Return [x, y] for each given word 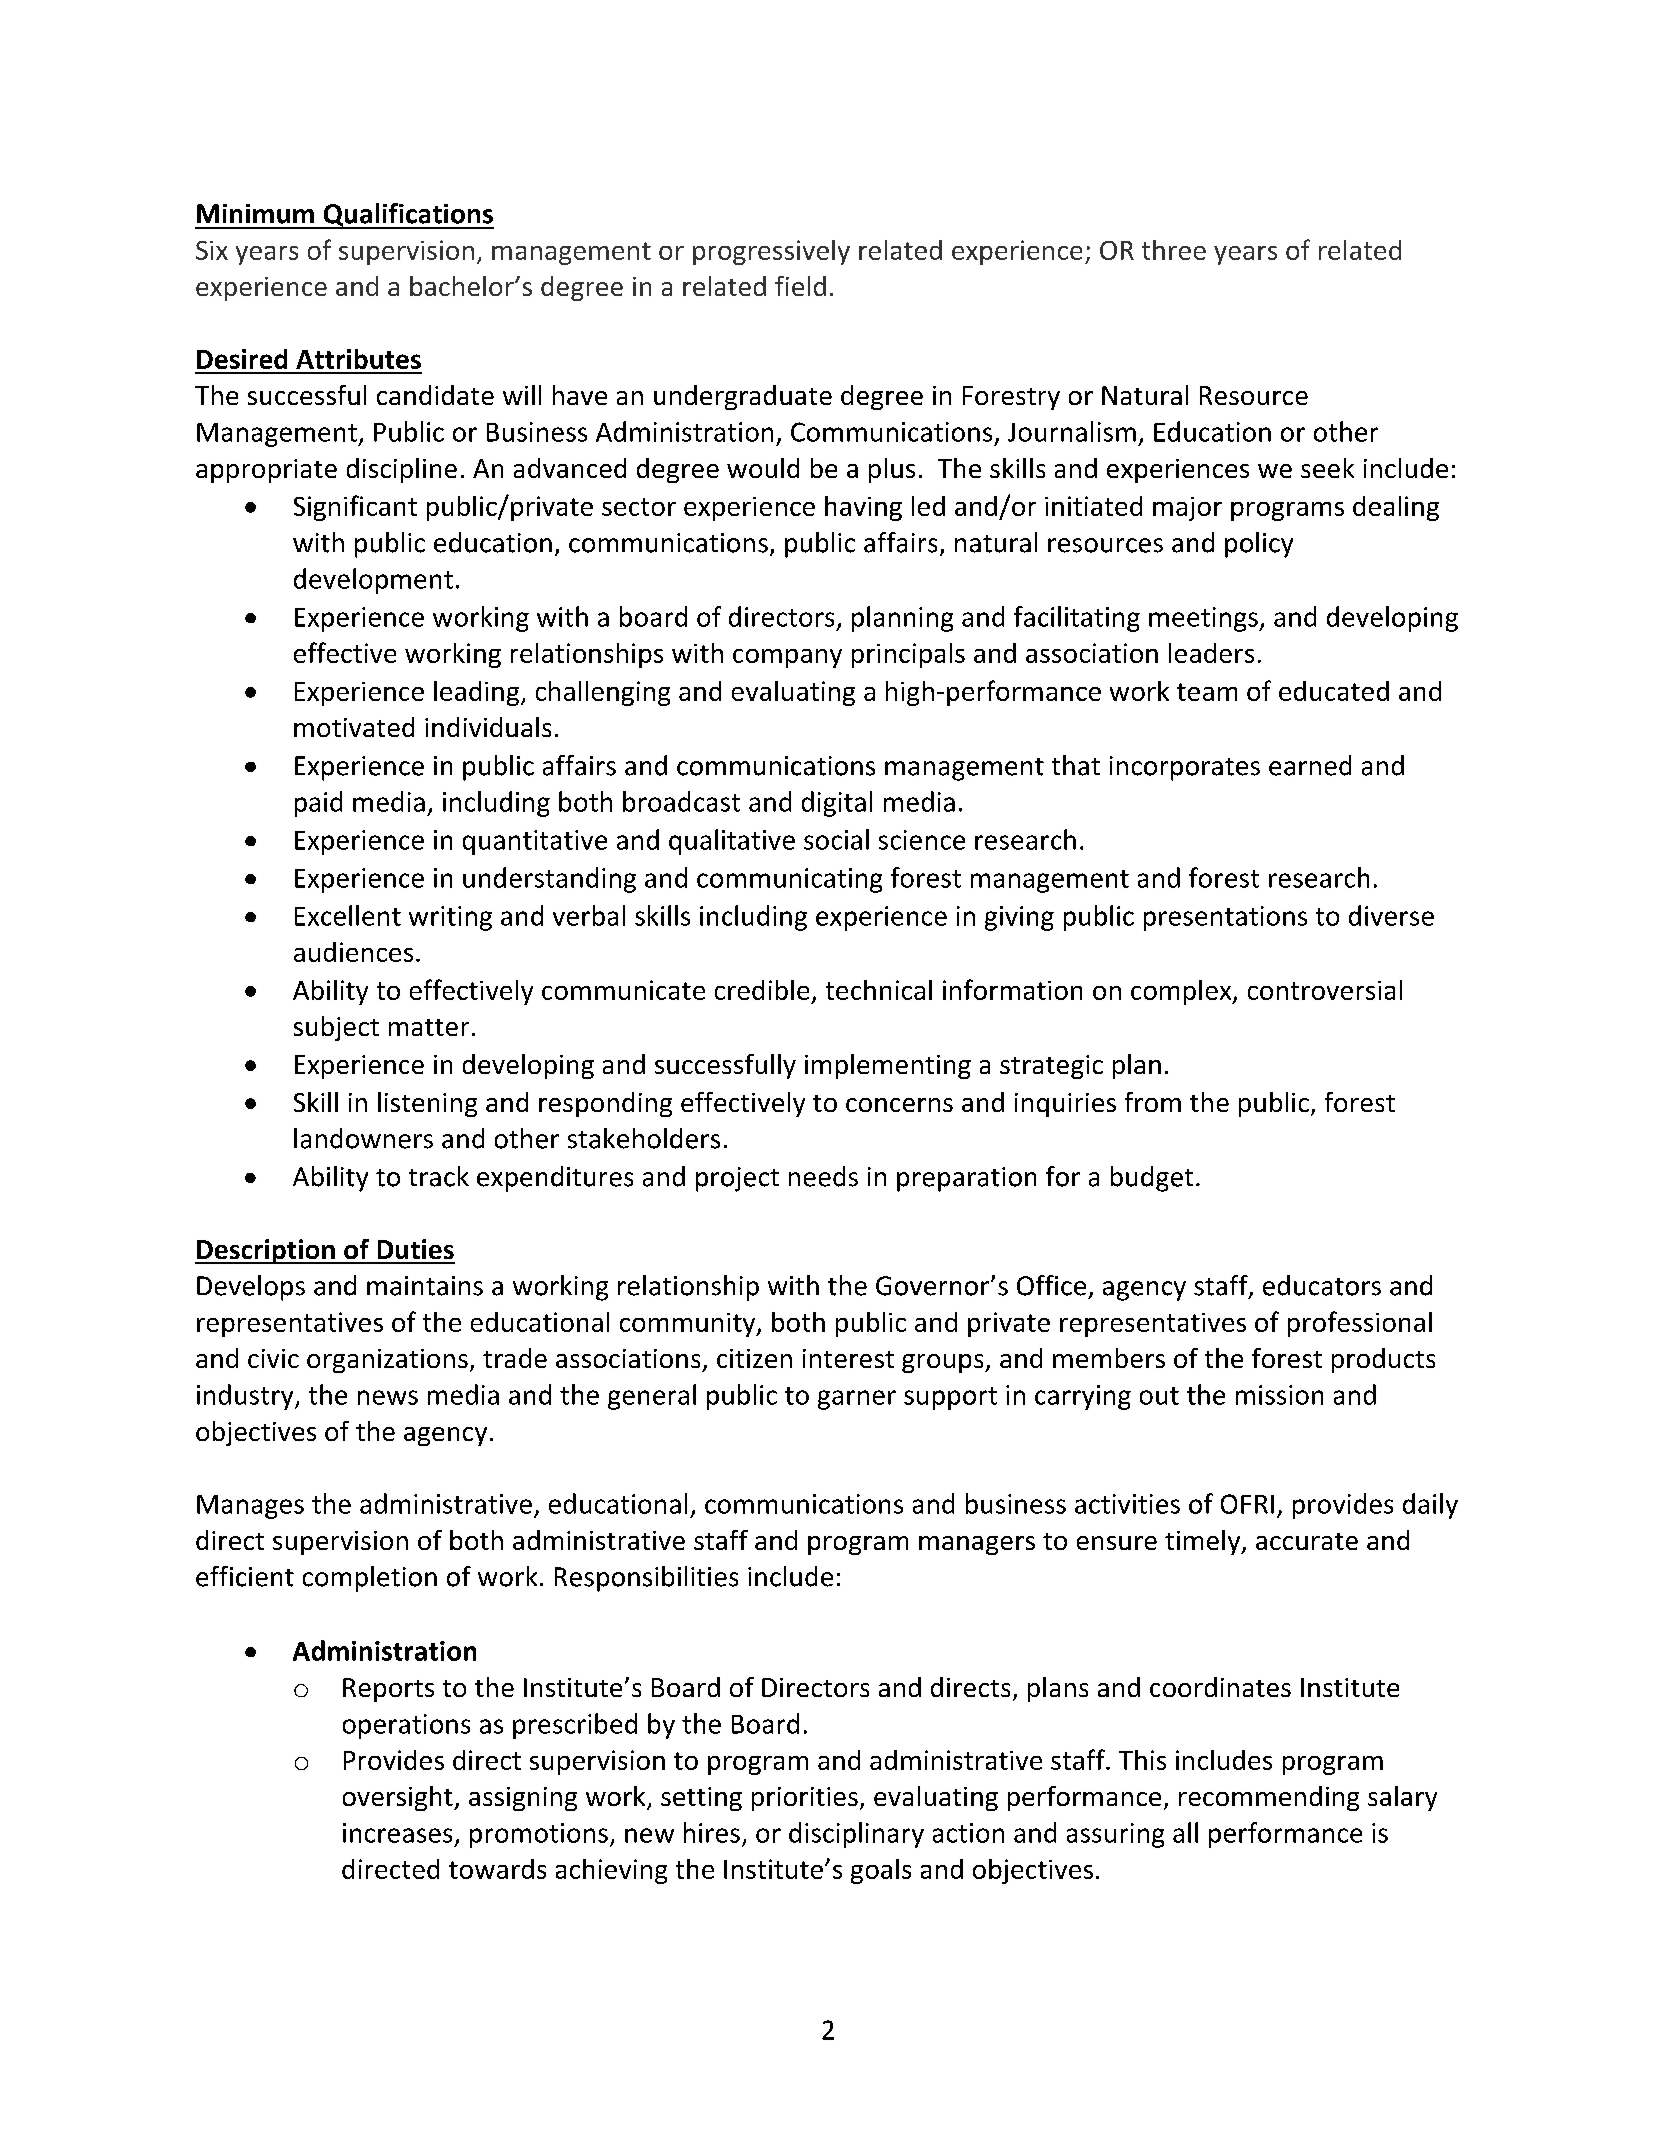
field [800, 286]
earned [1310, 765]
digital [837, 804]
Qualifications [407, 216]
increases [397, 1833]
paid [318, 804]
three [1174, 250]
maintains [425, 1286]
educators [1322, 1285]
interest [848, 1358]
